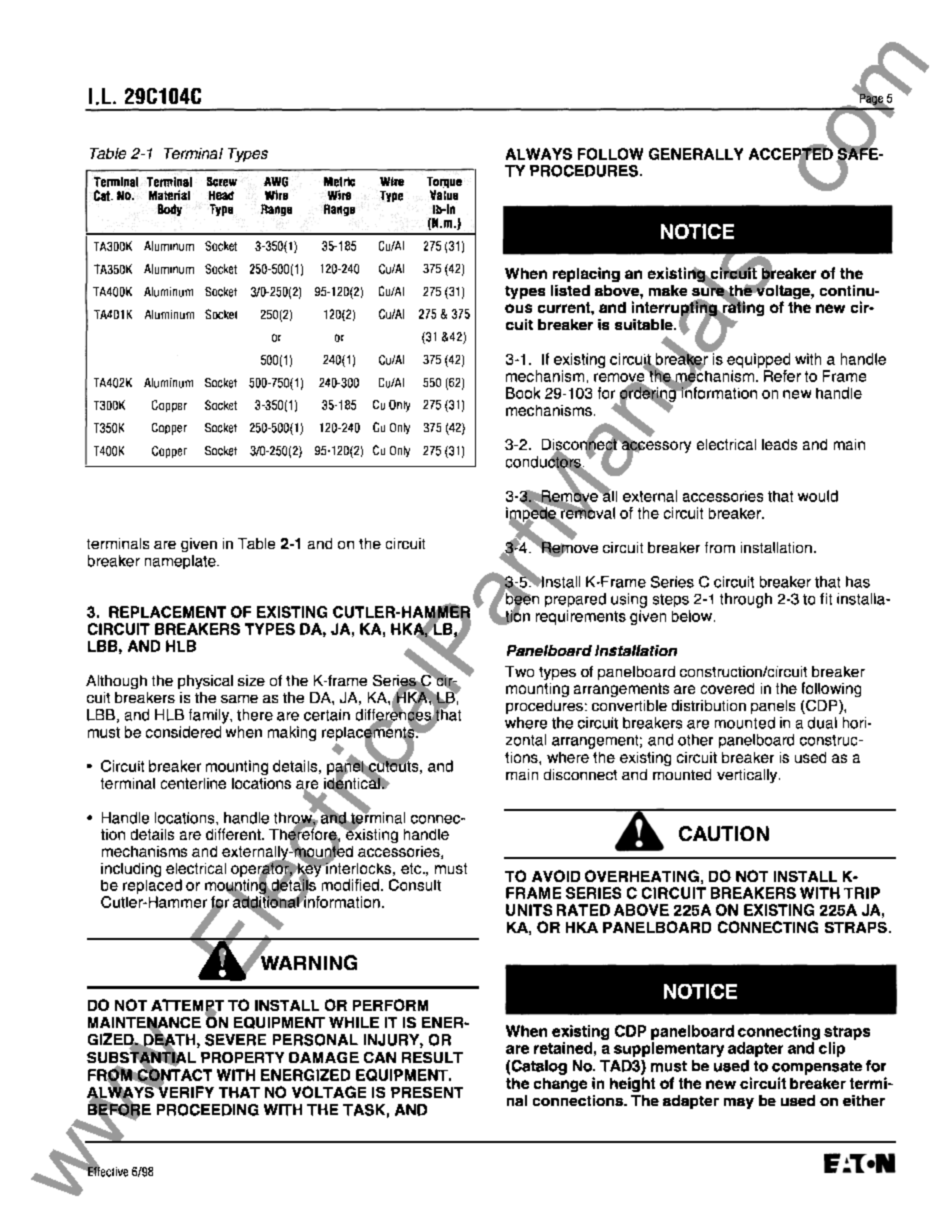  What do you see at coordinates (234, 834) in the page?
I see `different` at bounding box center [234, 834].
